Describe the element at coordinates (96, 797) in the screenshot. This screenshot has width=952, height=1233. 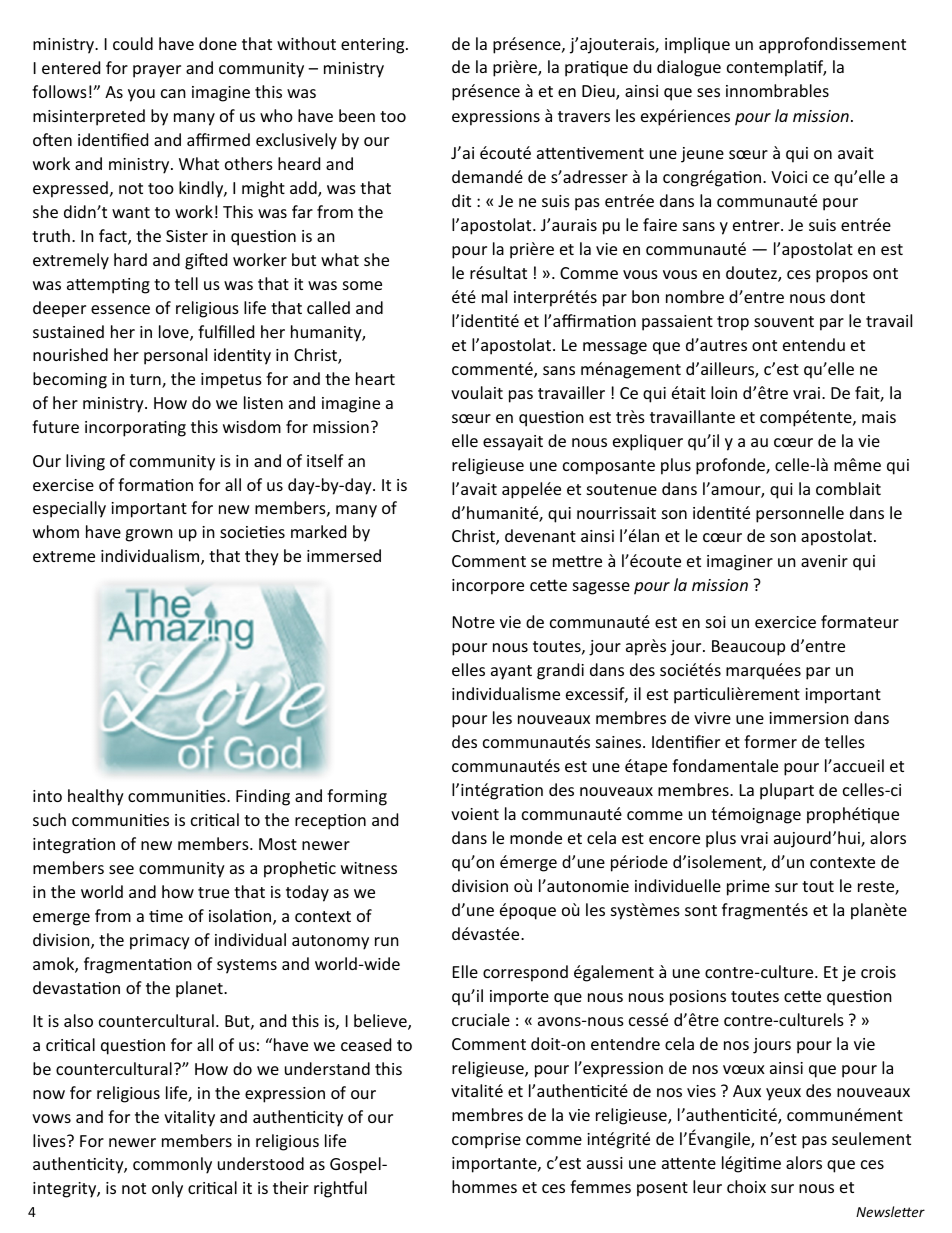
I see `healthy` at that location.
